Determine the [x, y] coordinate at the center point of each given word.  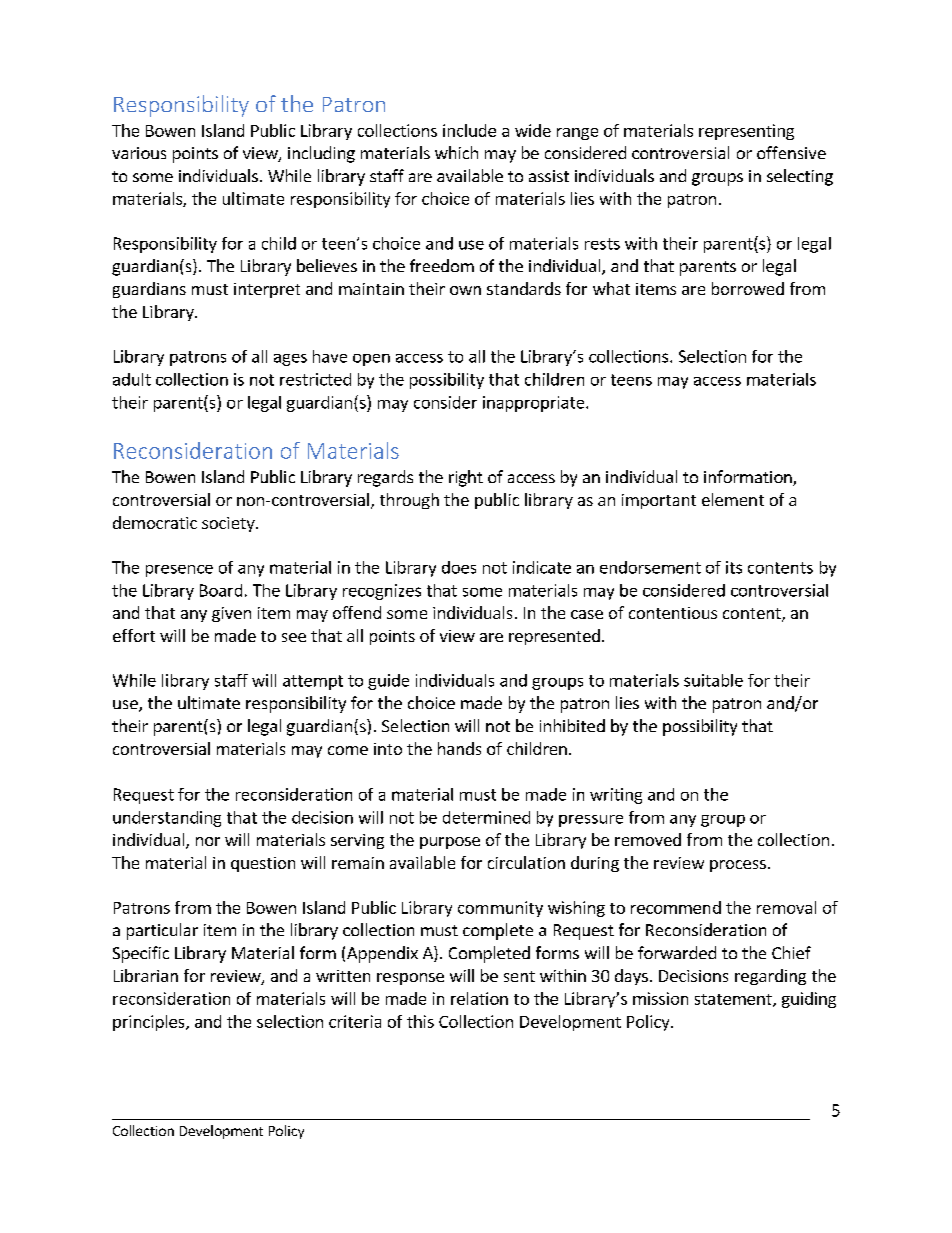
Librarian [146, 975]
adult [132, 379]
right [466, 478]
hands [459, 748]
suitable [713, 680]
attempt [313, 682]
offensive [791, 152]
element [733, 499]
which [456, 152]
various [139, 153]
